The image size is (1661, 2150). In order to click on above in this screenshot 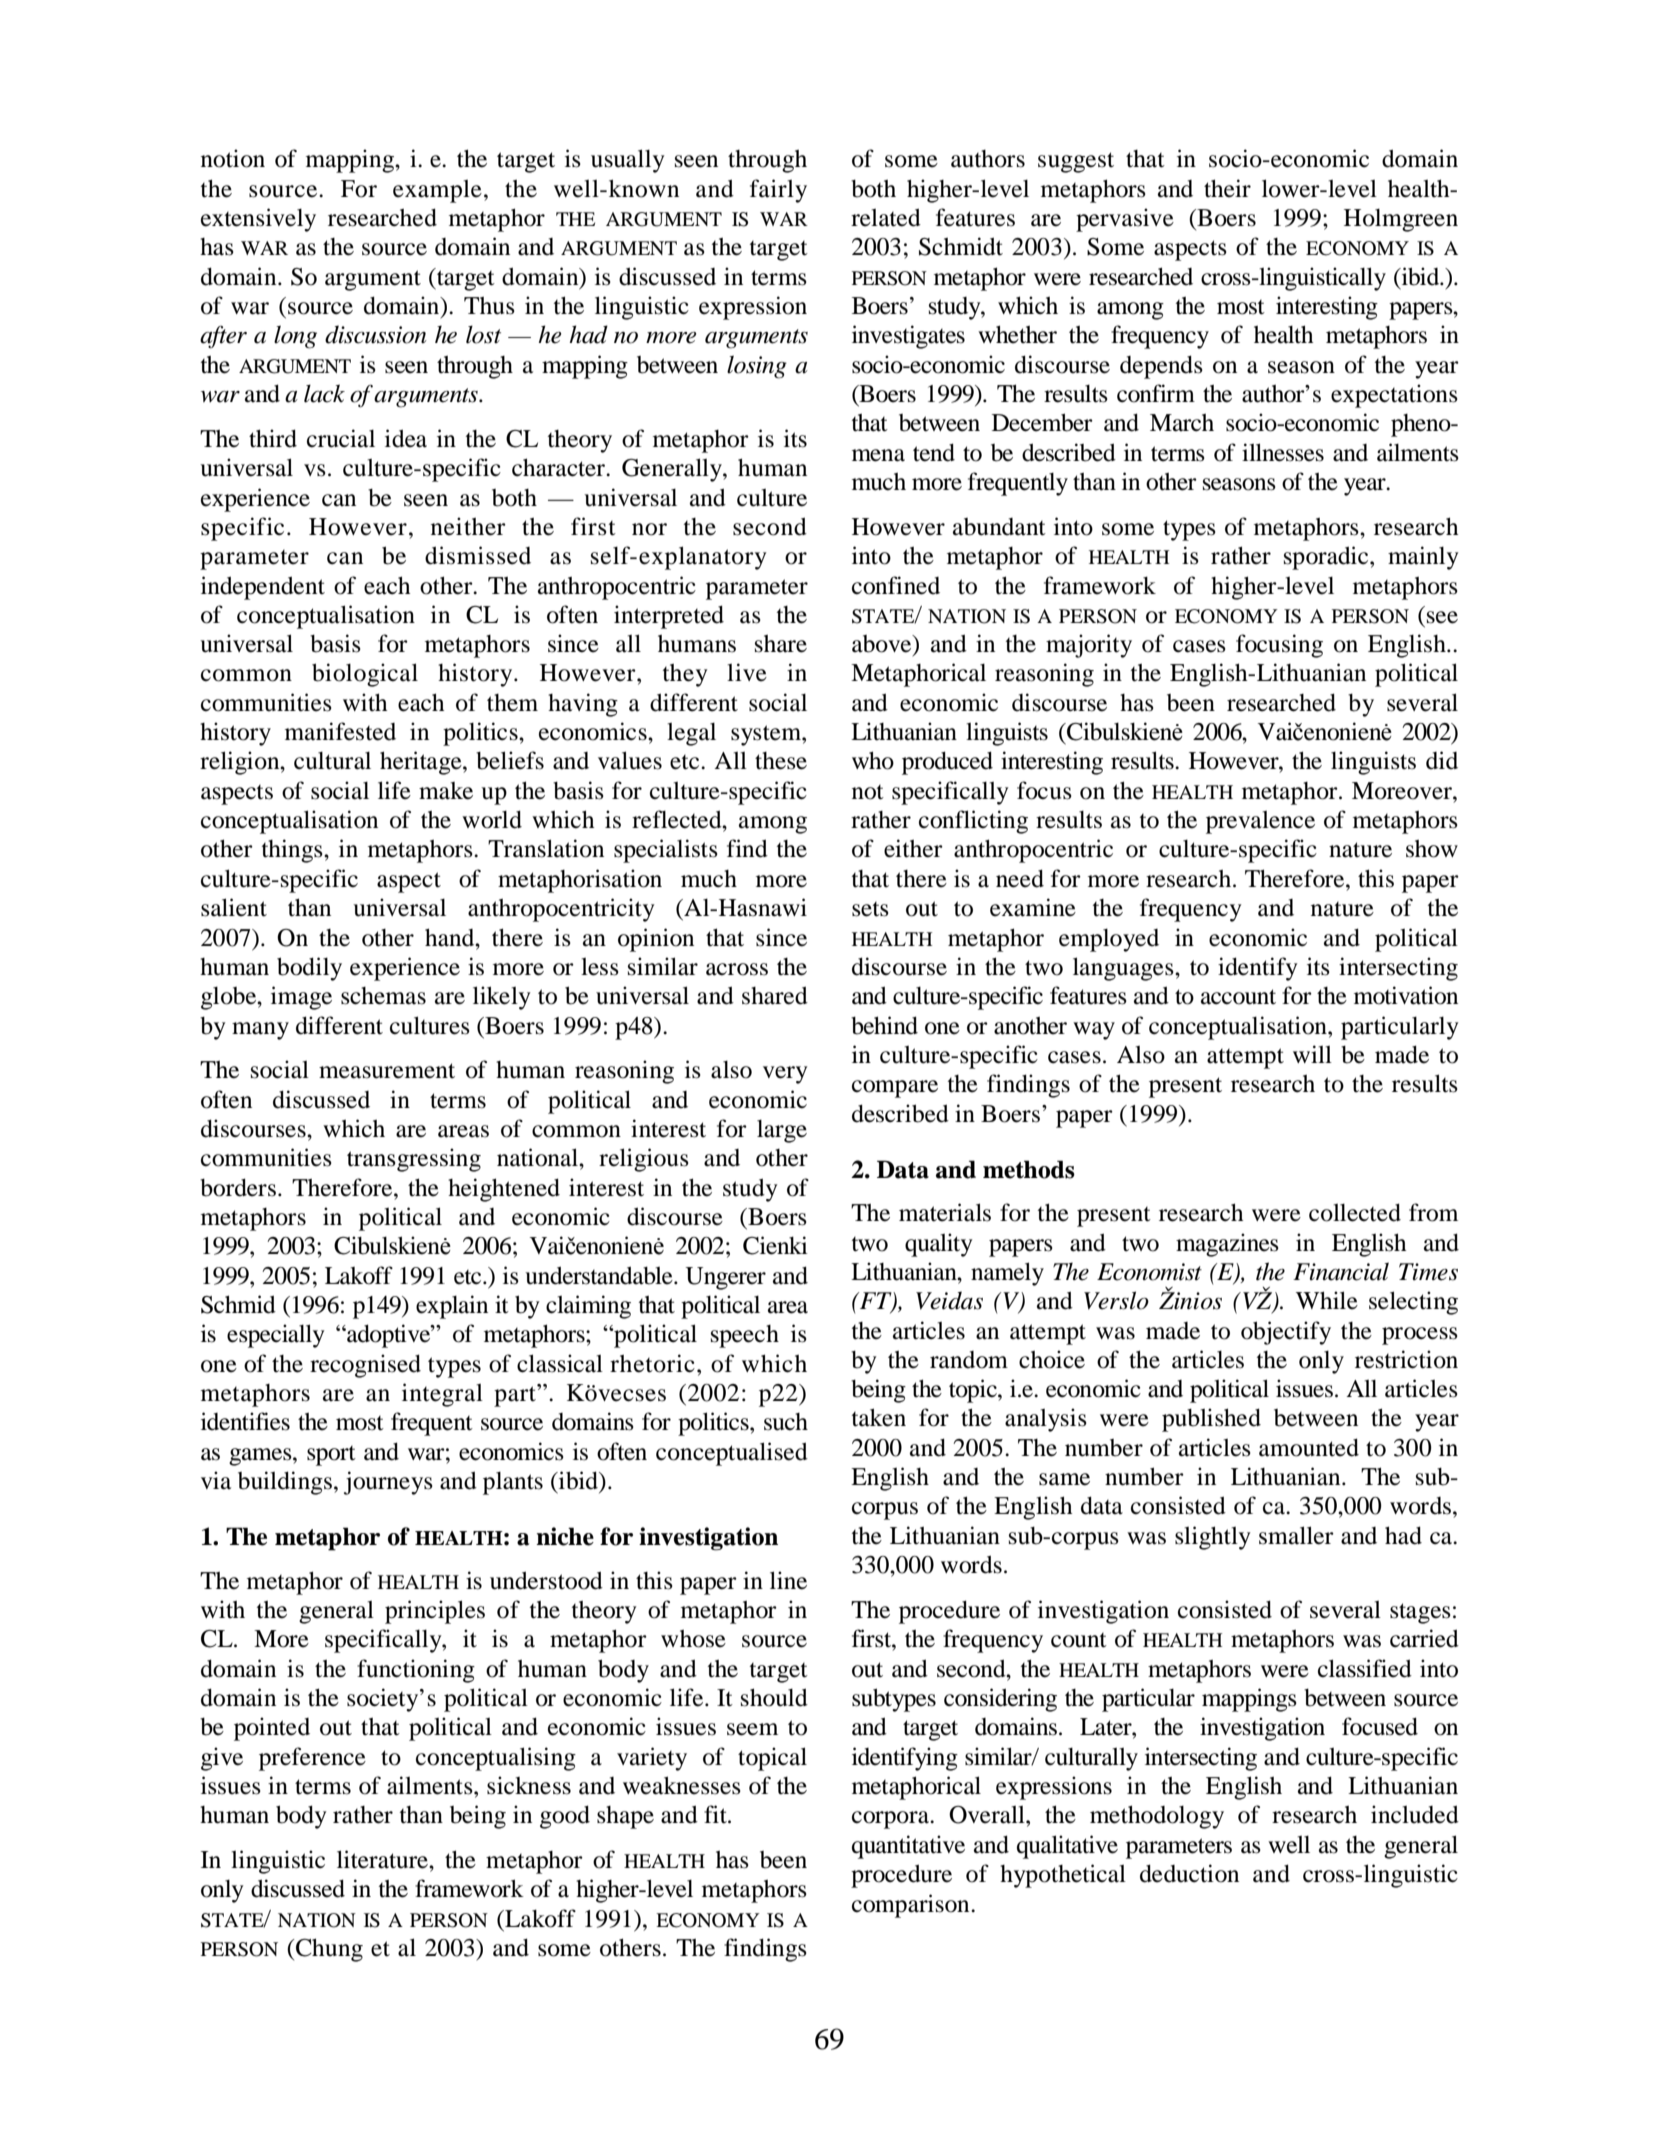, I will do `click(883, 645)`.
